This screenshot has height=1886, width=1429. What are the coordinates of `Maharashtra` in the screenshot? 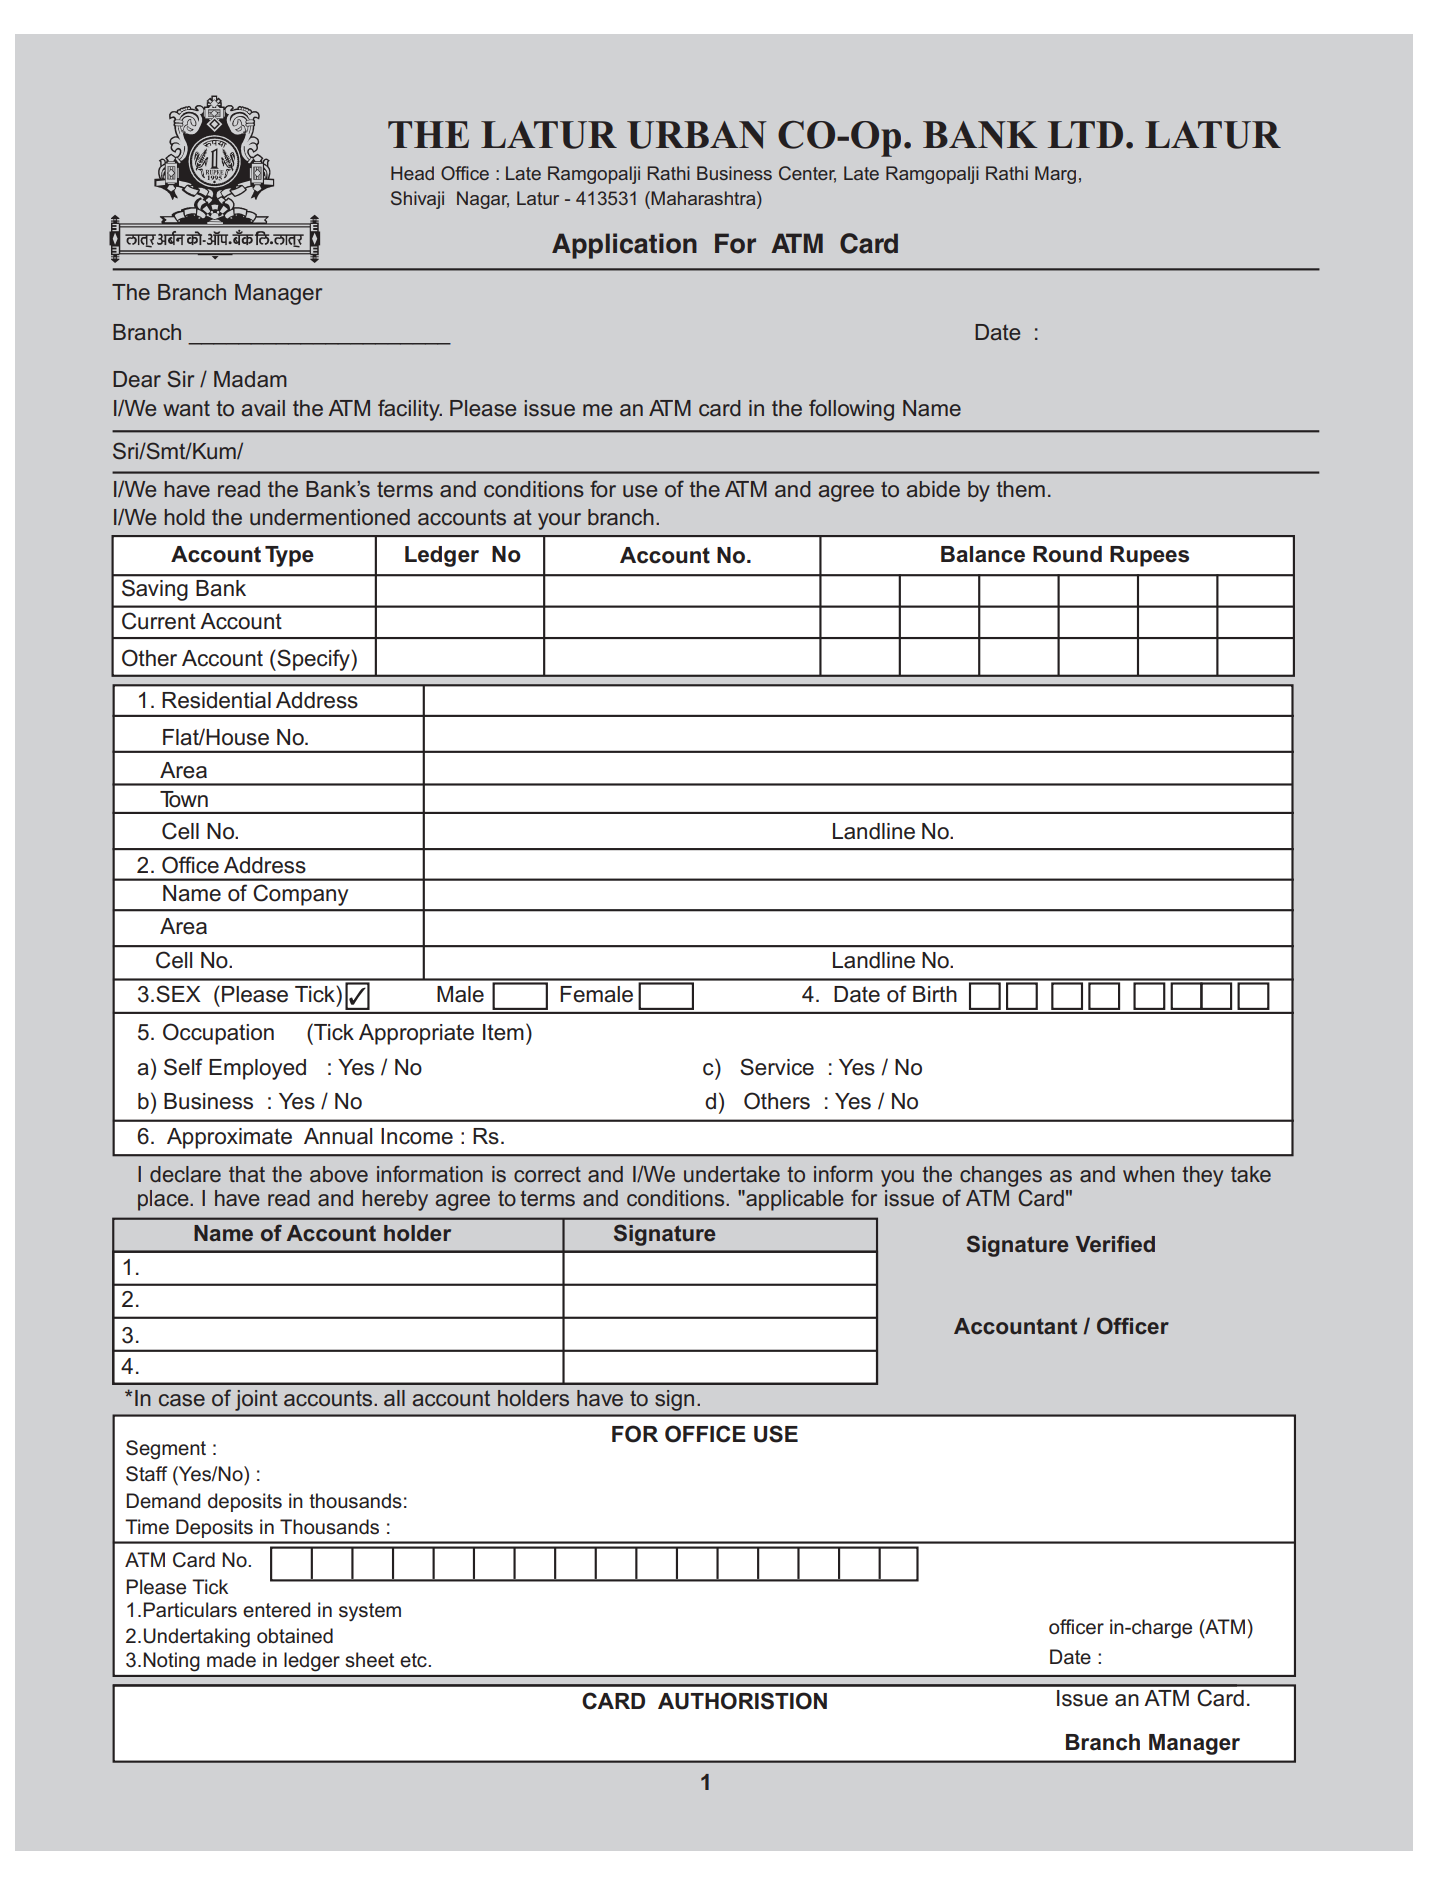 It's located at (704, 198).
